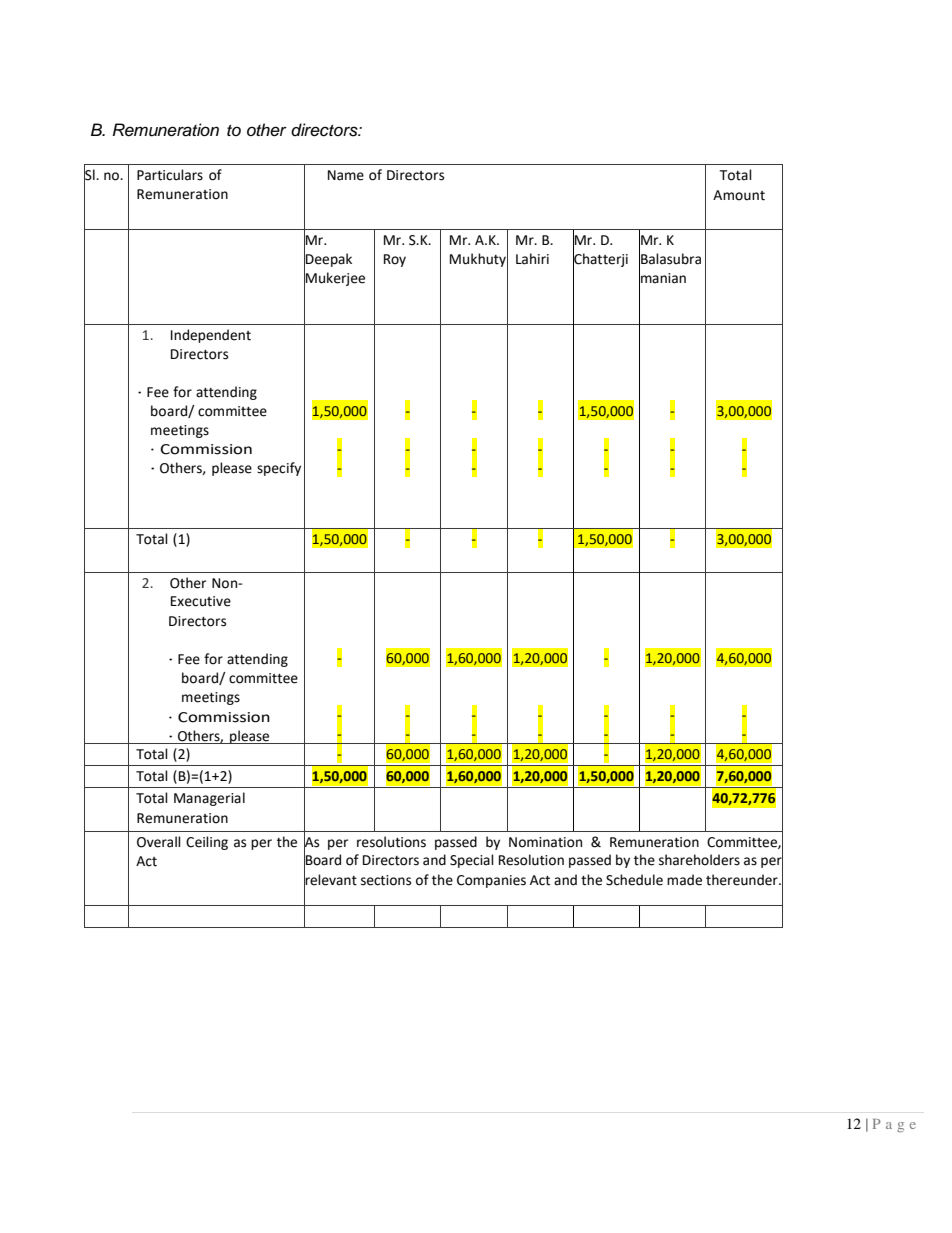  Describe the element at coordinates (211, 336) in the image. I see `Independent` at that location.
